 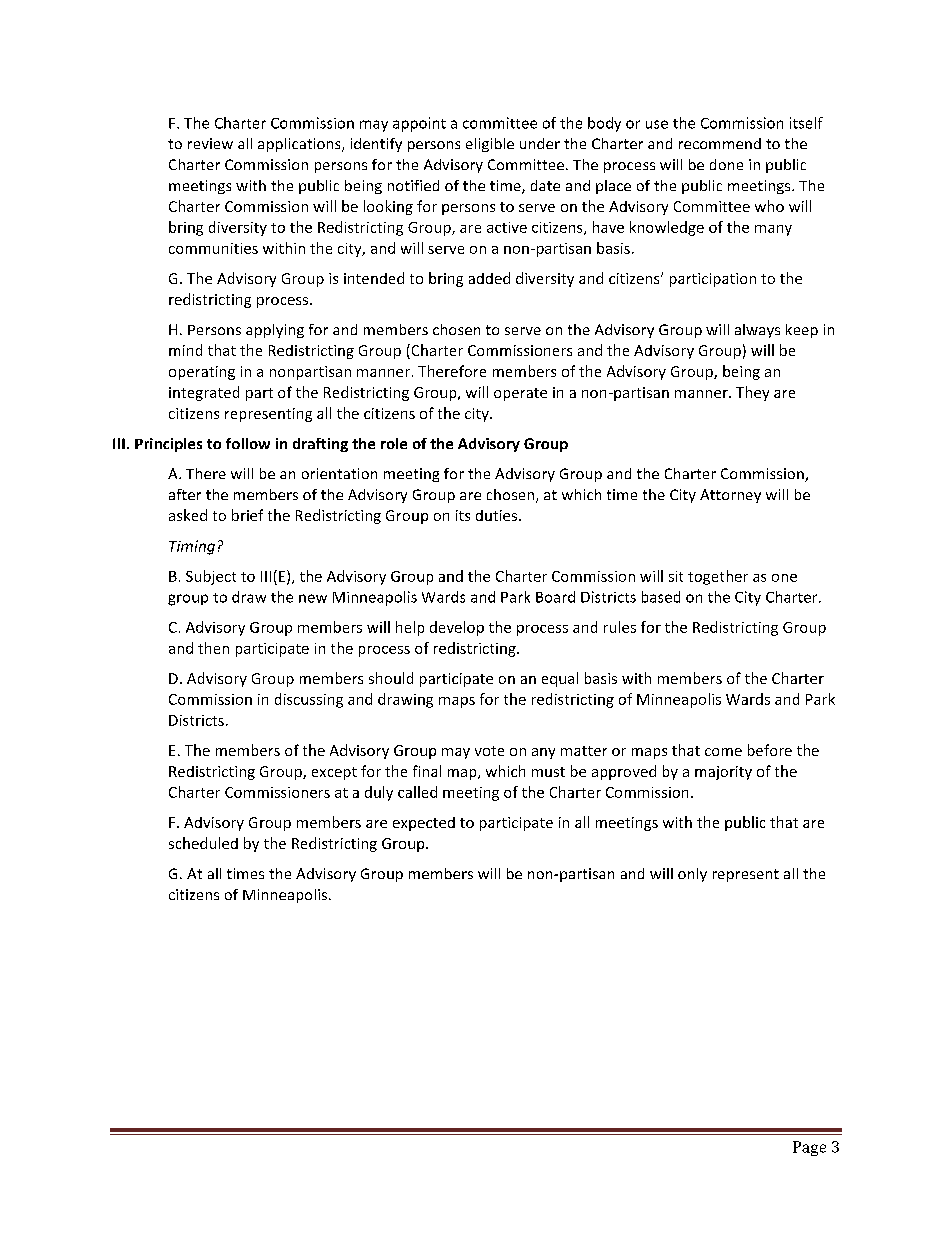 I want to click on eligible, so click(x=490, y=145).
